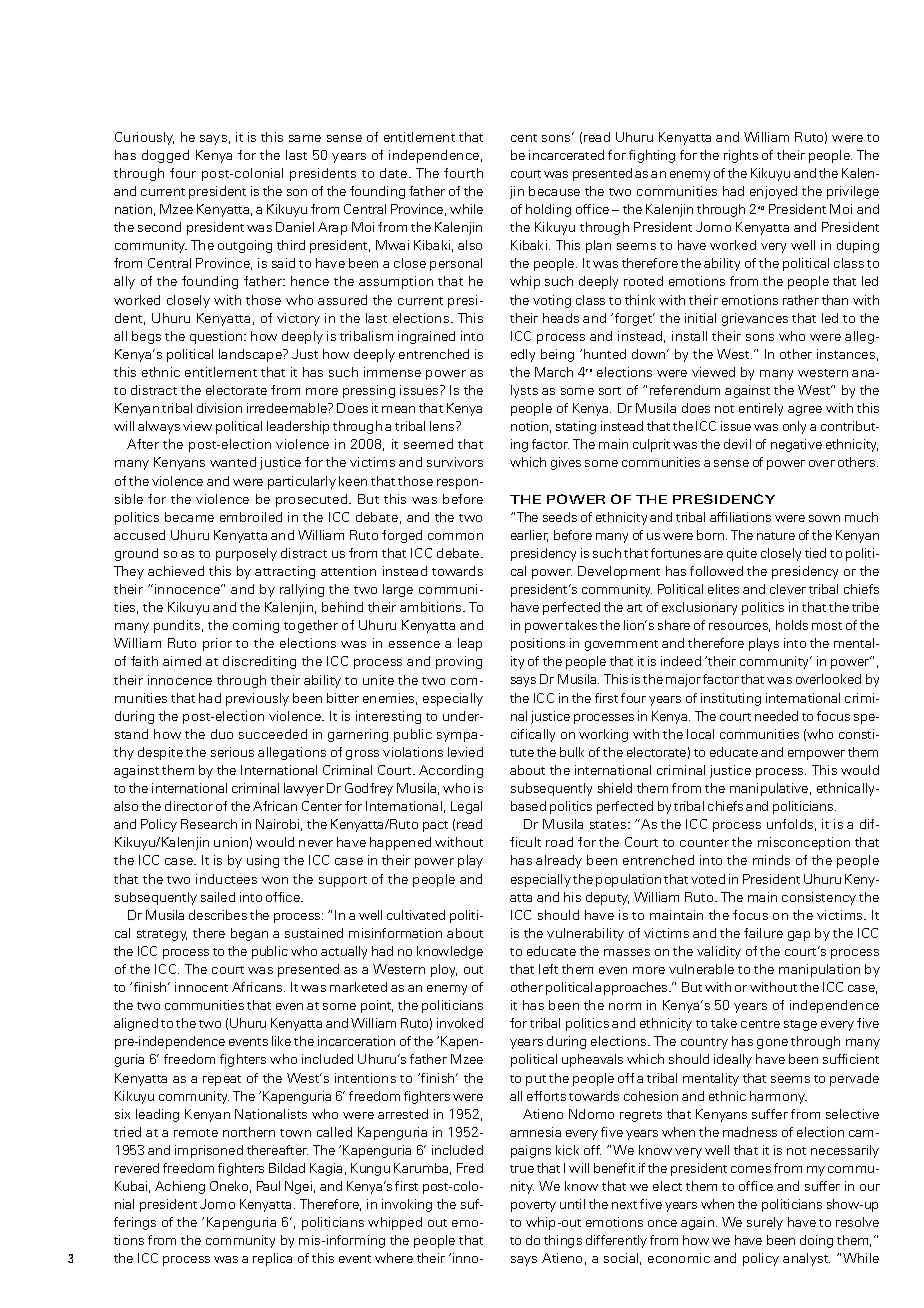 The height and width of the screenshot is (1308, 924). I want to click on enjoyed, so click(773, 192).
